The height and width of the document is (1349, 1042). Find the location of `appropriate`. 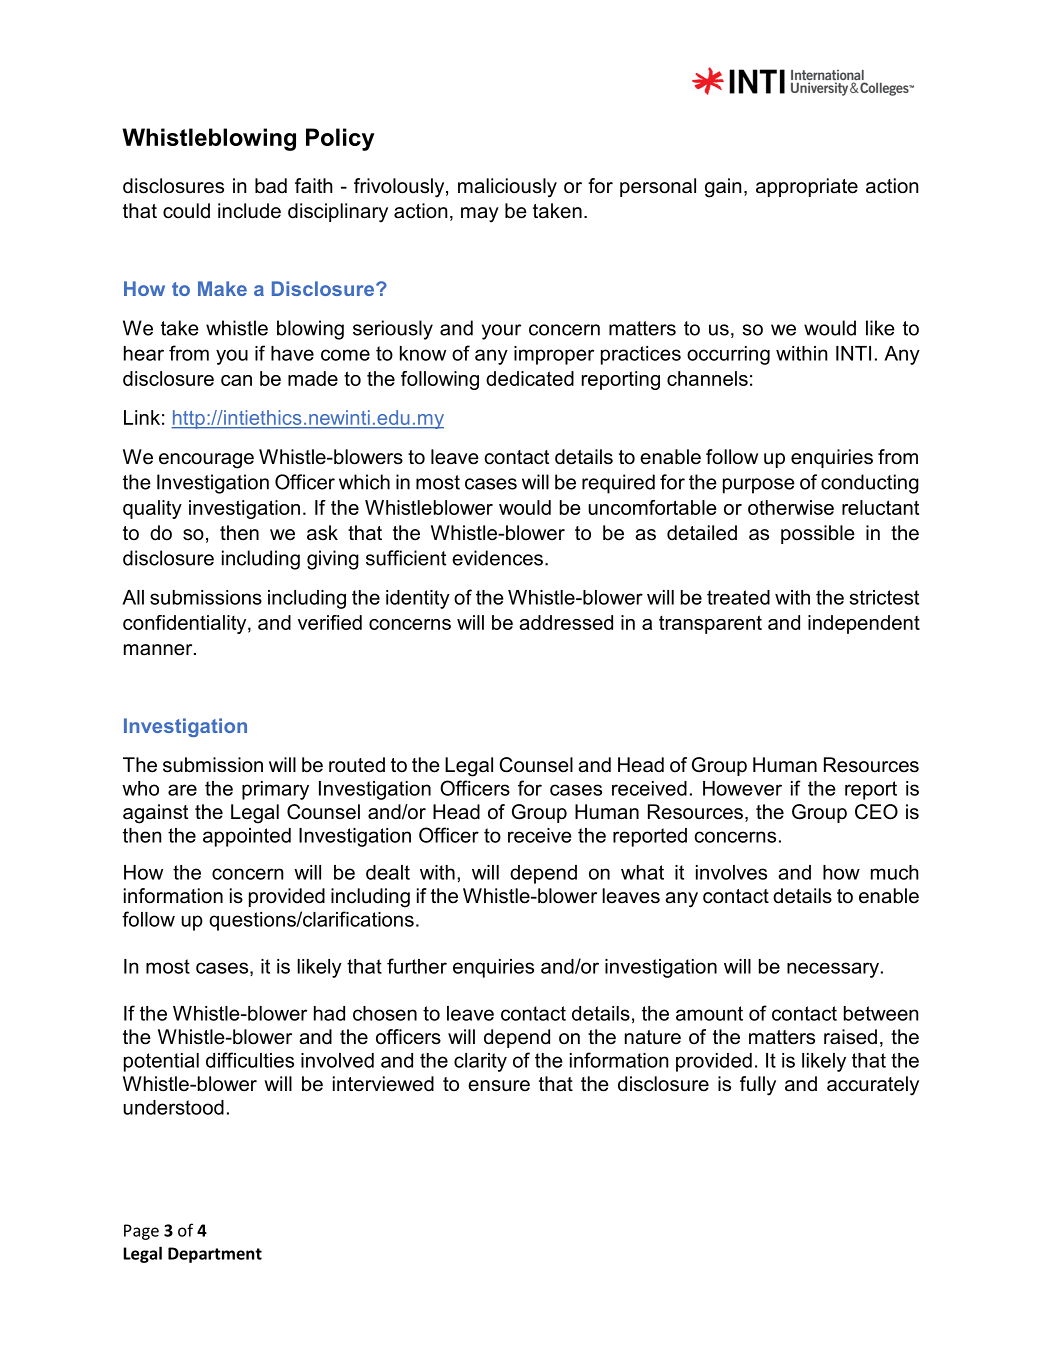

appropriate is located at coordinates (807, 187).
